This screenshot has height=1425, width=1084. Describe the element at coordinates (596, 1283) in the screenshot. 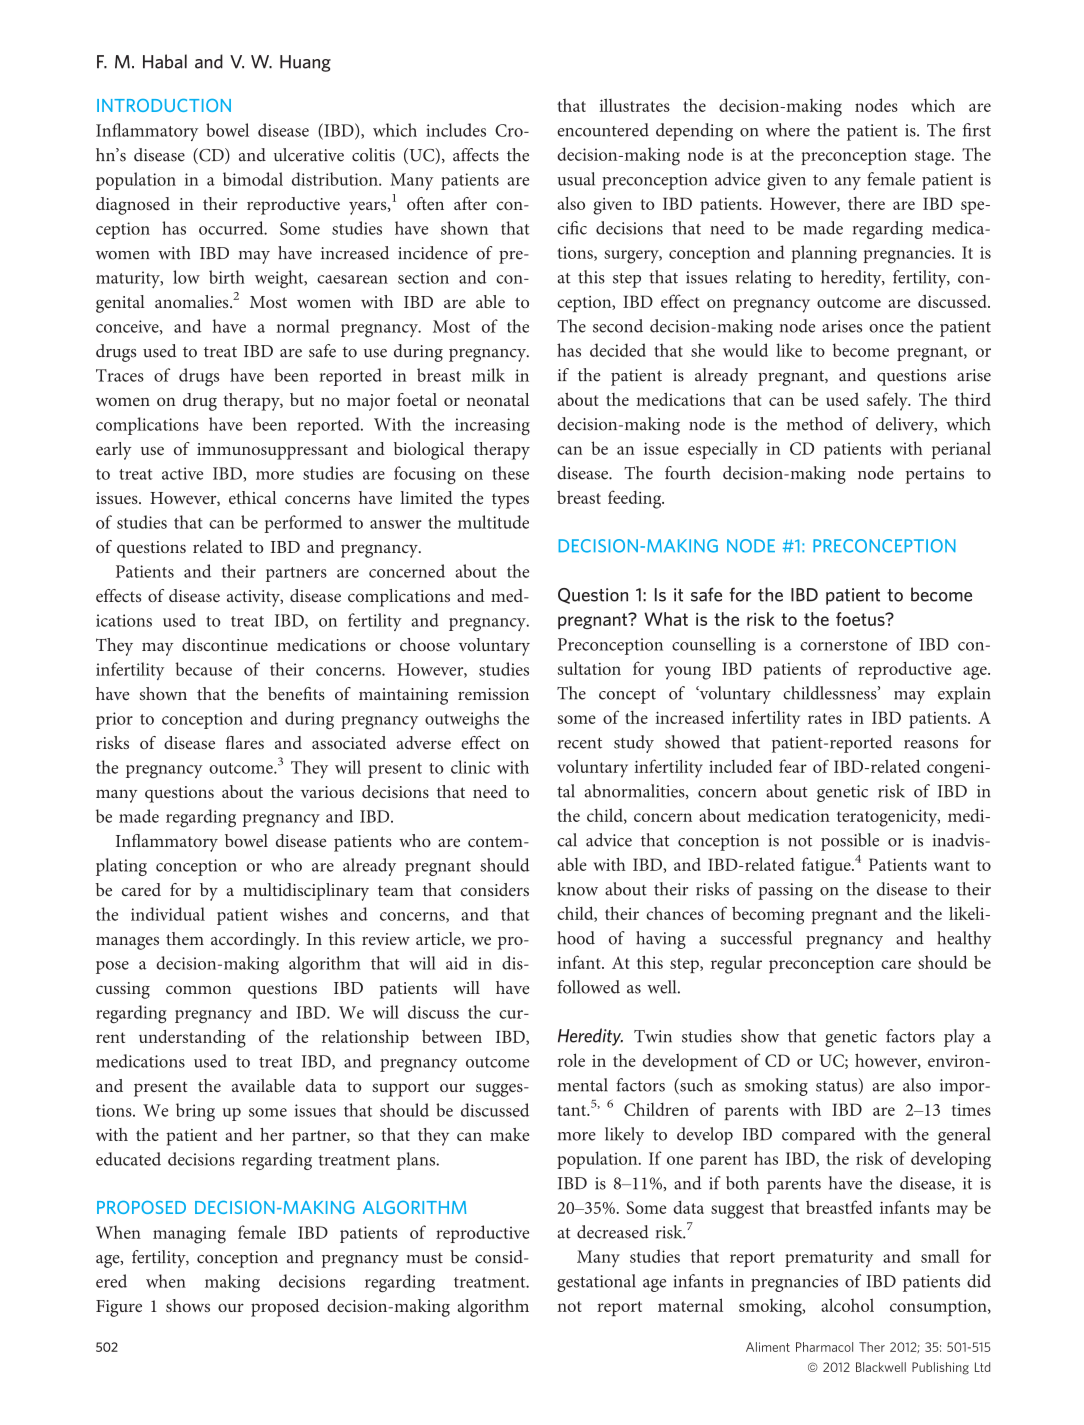

I see `gestational` at that location.
